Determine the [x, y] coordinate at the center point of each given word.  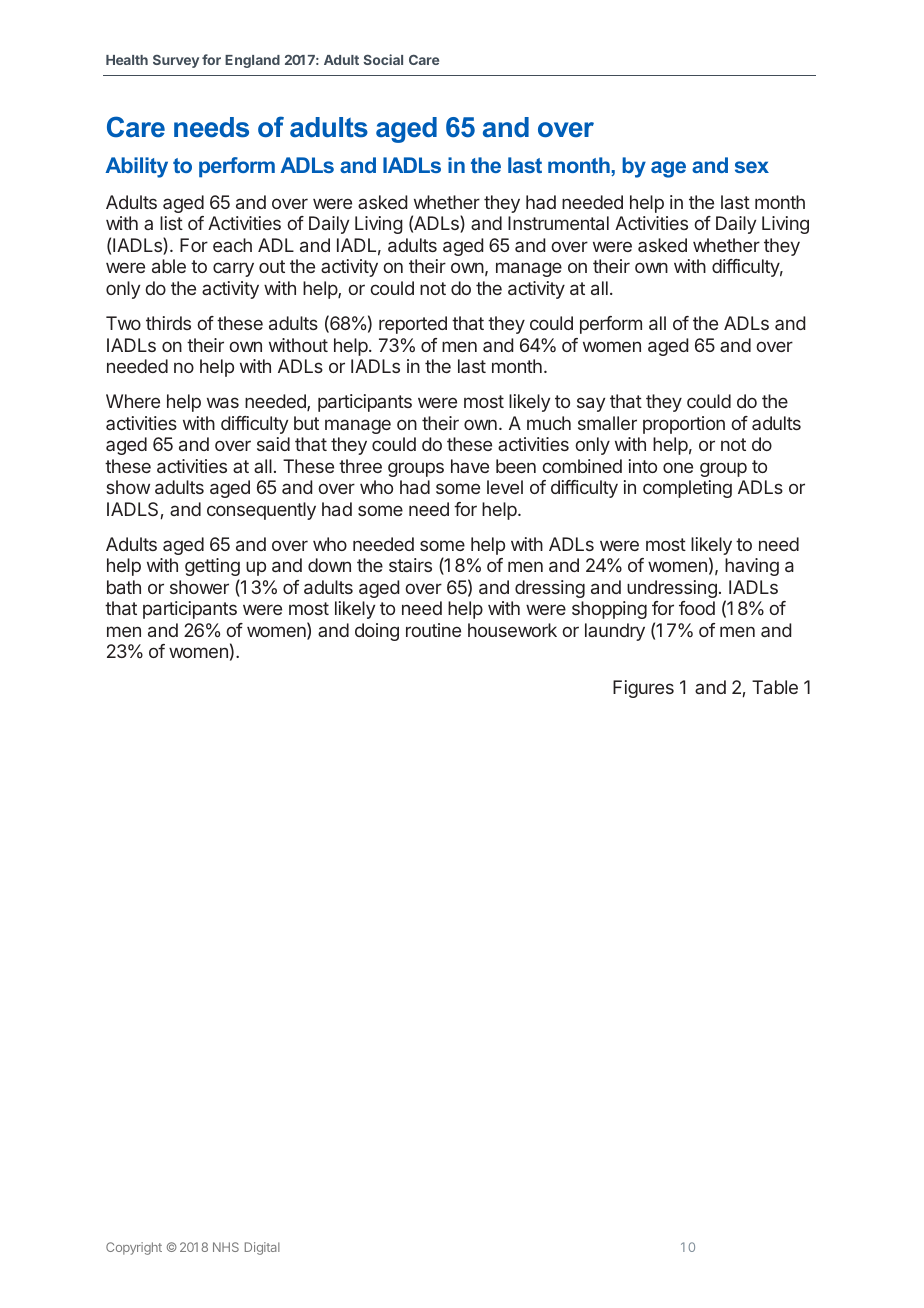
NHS [226, 1247]
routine [433, 630]
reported [413, 325]
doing [377, 632]
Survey [176, 61]
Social [383, 59]
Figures [643, 689]
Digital [262, 1248]
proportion [684, 425]
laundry [615, 632]
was [223, 402]
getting [212, 569]
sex [752, 167]
